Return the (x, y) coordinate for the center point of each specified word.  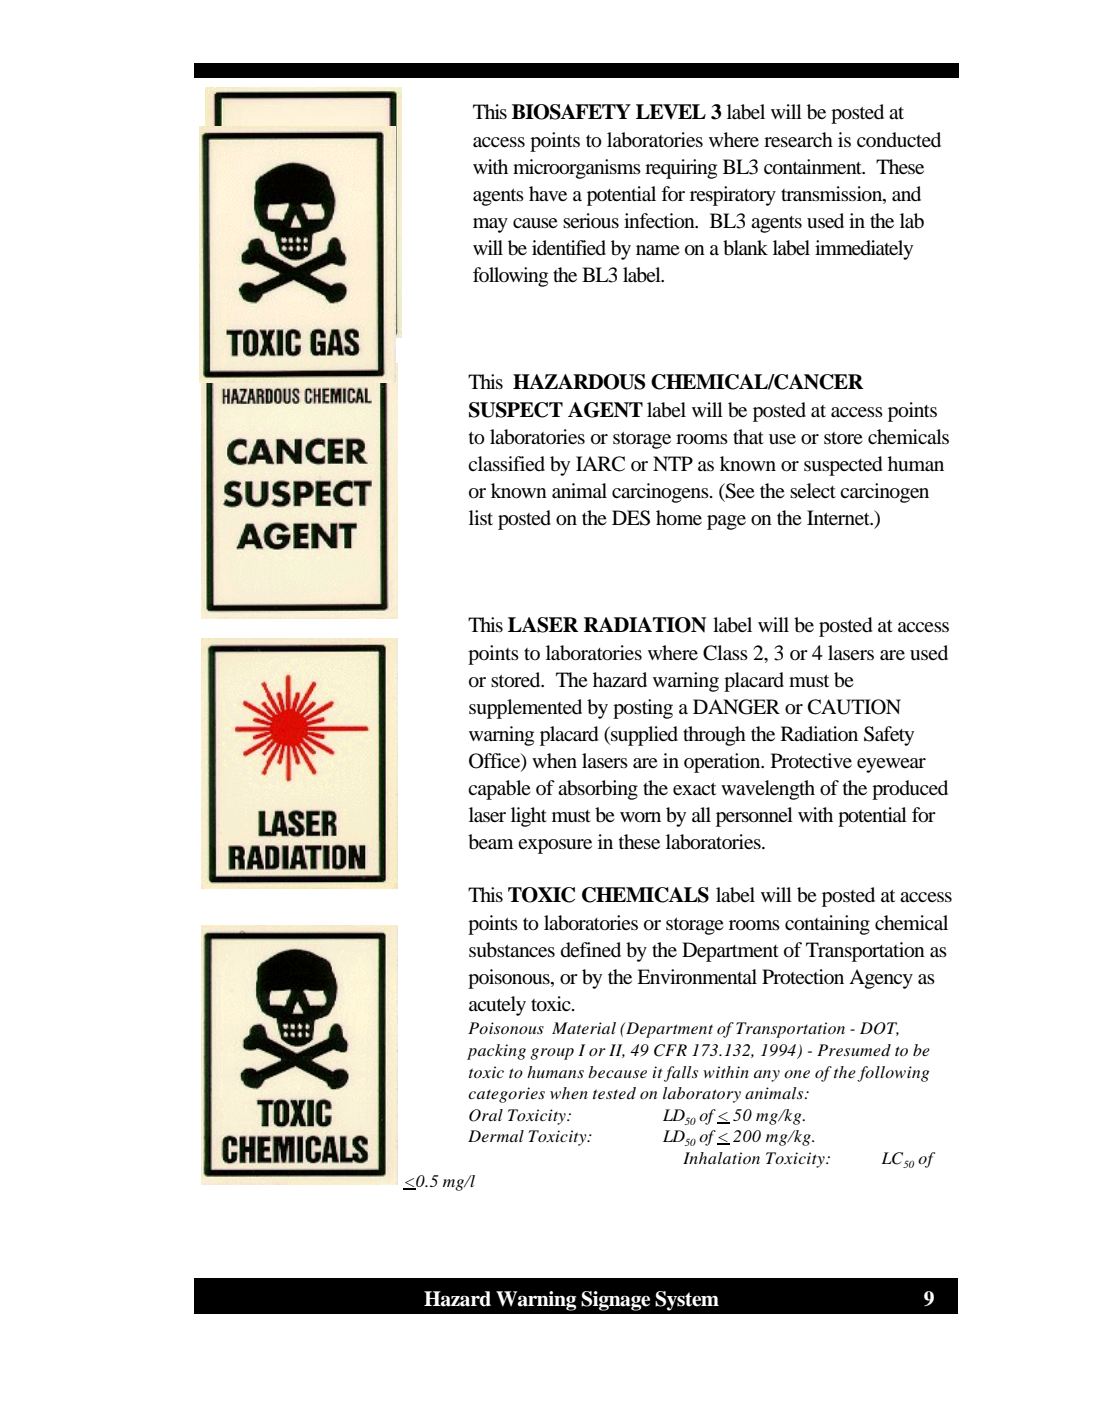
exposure (555, 846)
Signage (615, 1301)
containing (827, 925)
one (797, 1074)
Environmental (697, 976)
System (687, 1301)
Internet (839, 517)
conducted (899, 140)
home (679, 518)
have (548, 193)
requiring (681, 169)
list (481, 517)
